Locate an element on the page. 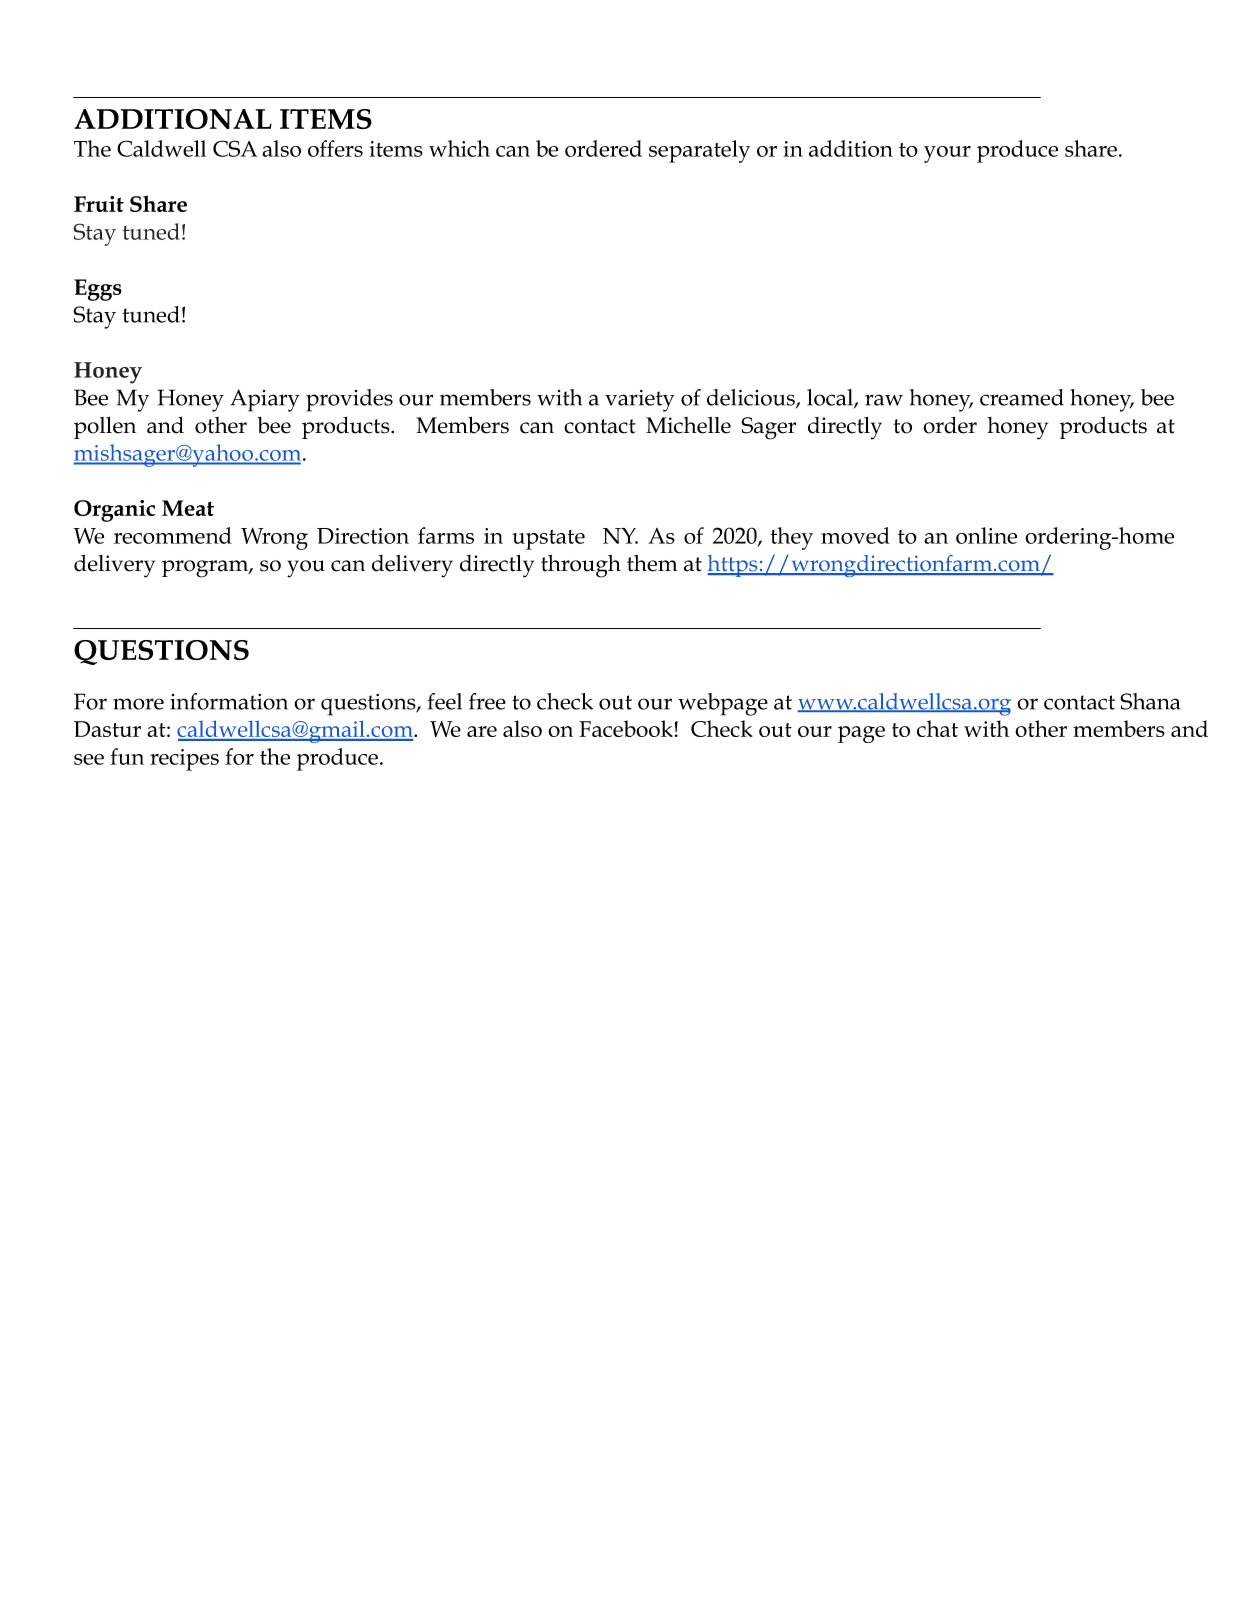 This image has height=1621, width=1252. your is located at coordinates (947, 154).
